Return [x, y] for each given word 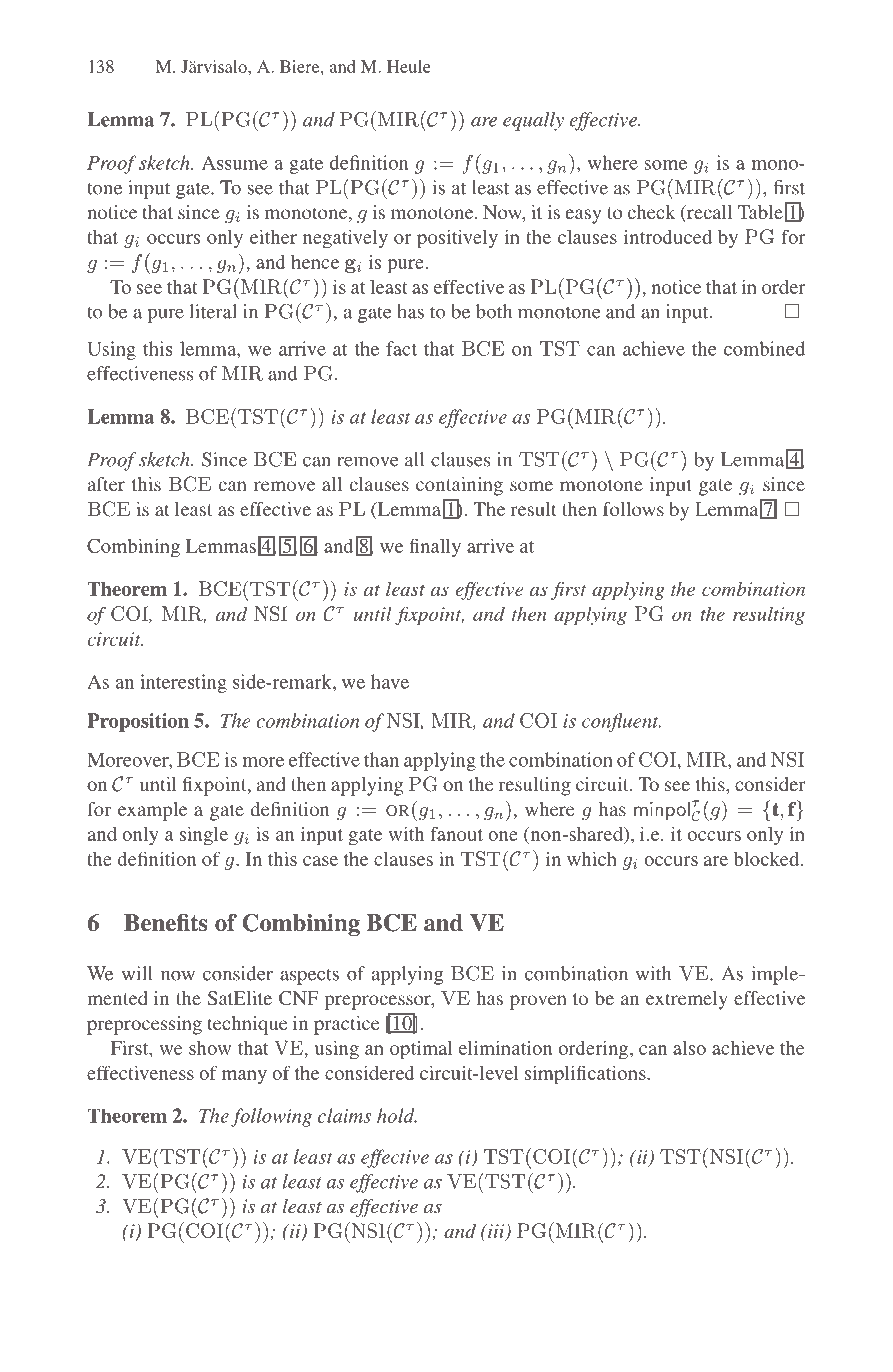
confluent [621, 722]
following [271, 1117]
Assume [235, 162]
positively [457, 239]
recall [709, 213]
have [390, 681]
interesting [183, 683]
